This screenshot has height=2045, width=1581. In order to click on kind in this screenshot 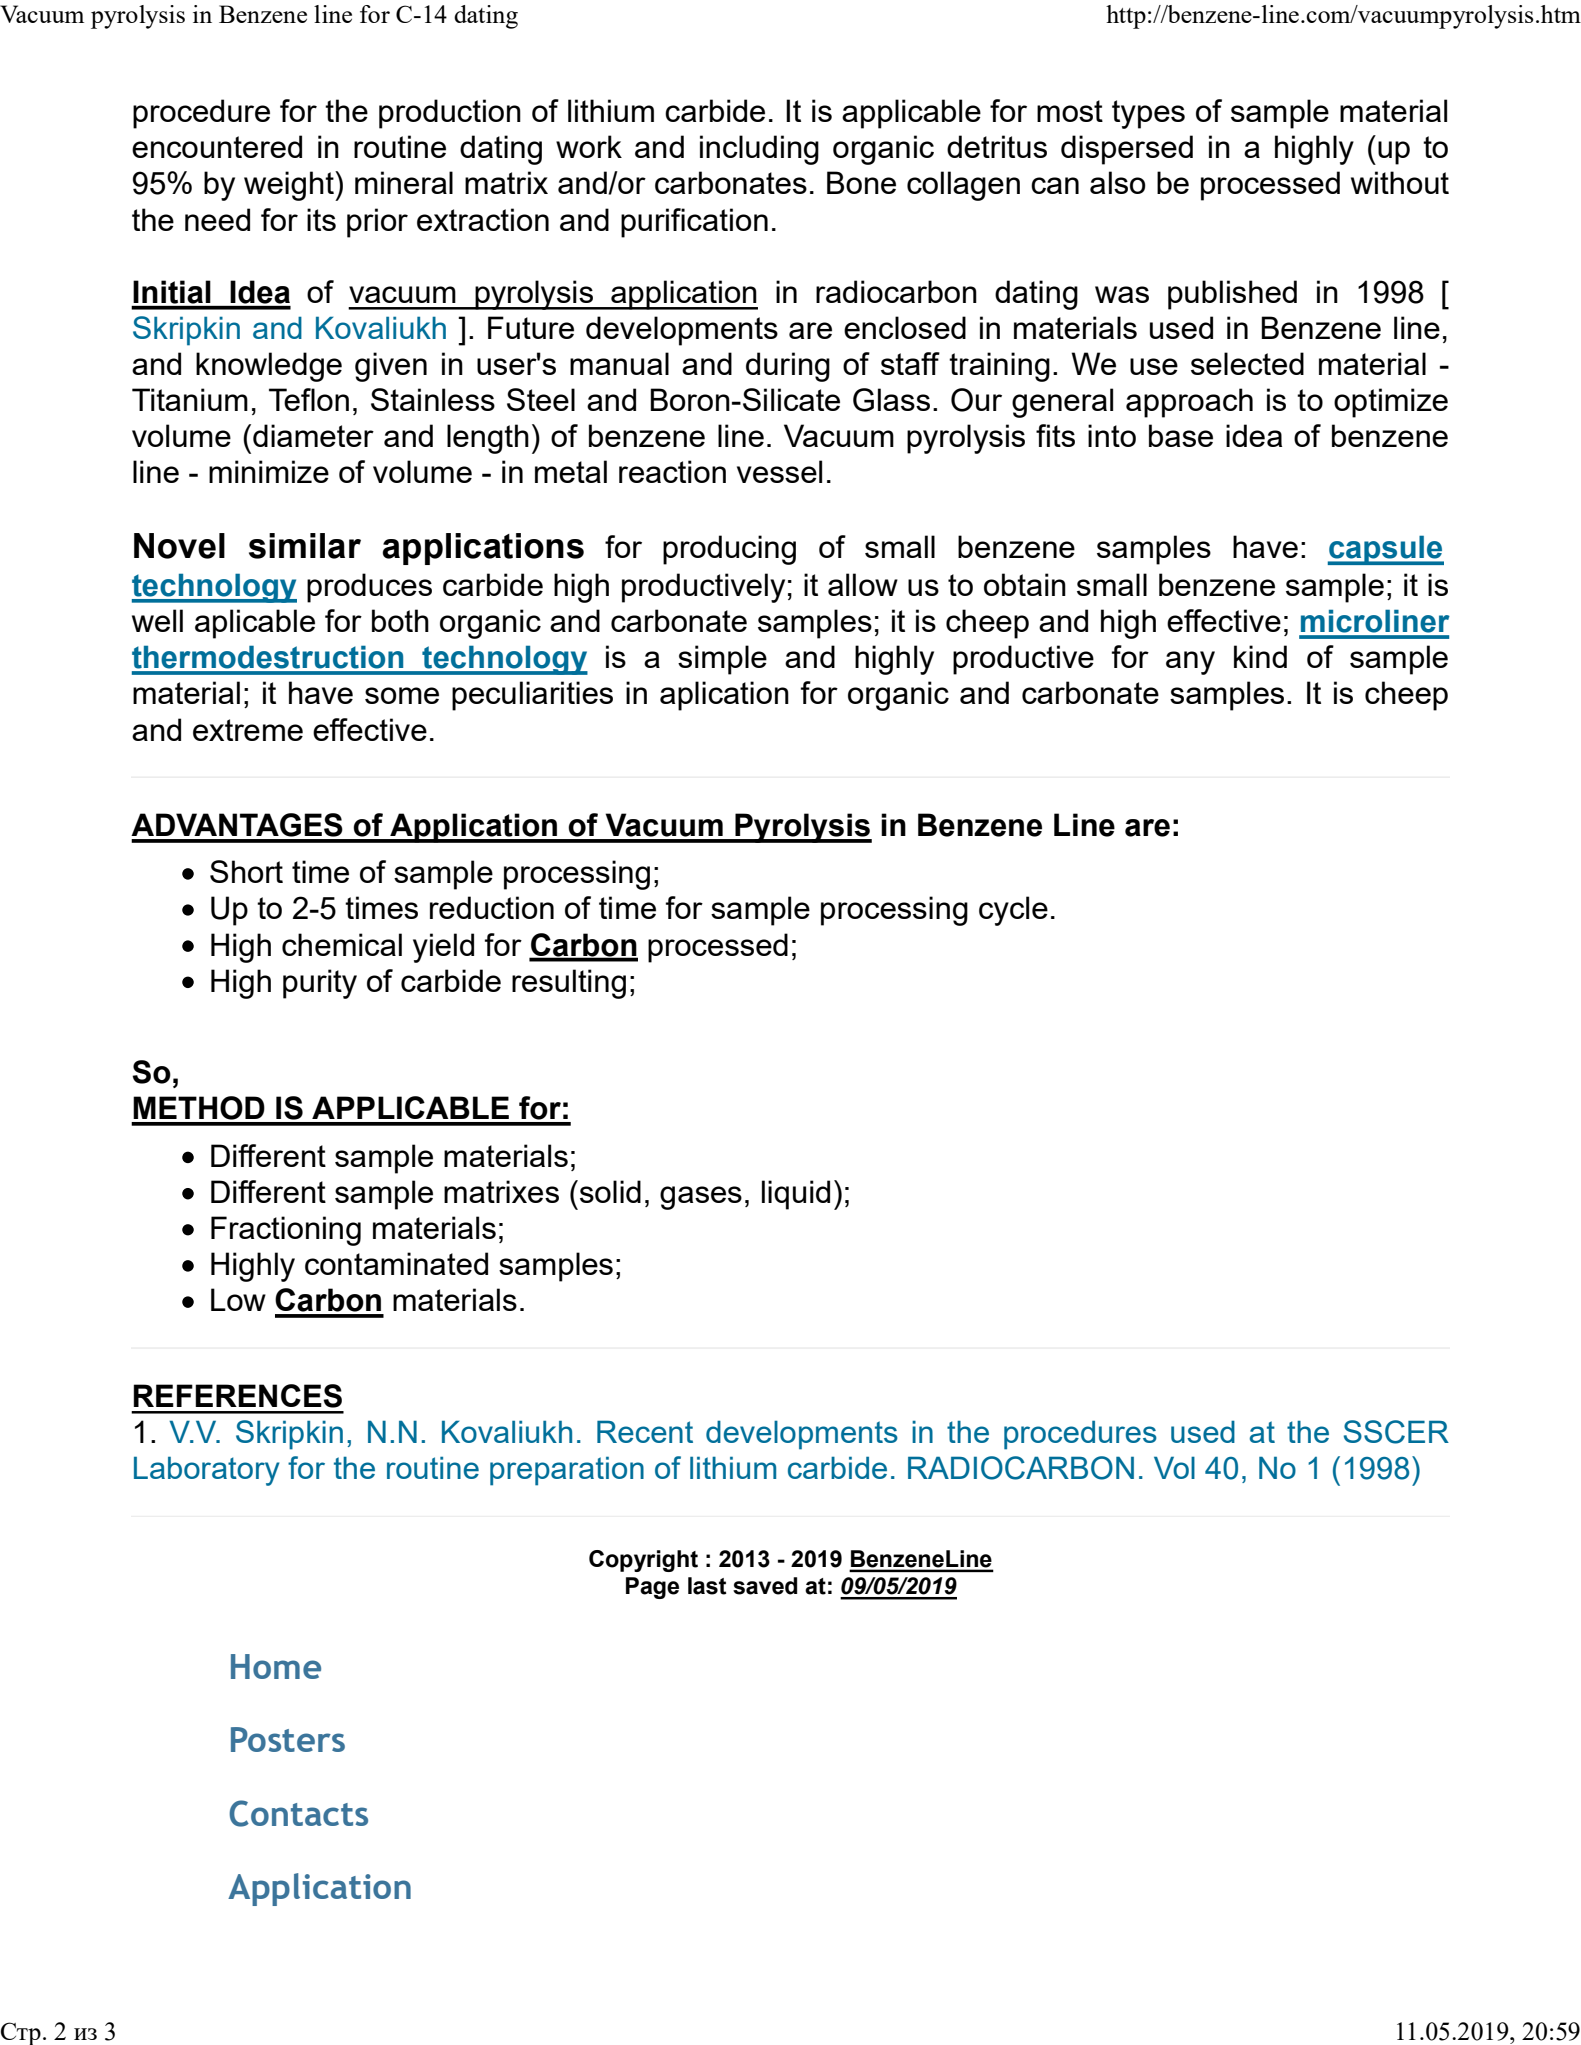, I will do `click(1260, 656)`.
